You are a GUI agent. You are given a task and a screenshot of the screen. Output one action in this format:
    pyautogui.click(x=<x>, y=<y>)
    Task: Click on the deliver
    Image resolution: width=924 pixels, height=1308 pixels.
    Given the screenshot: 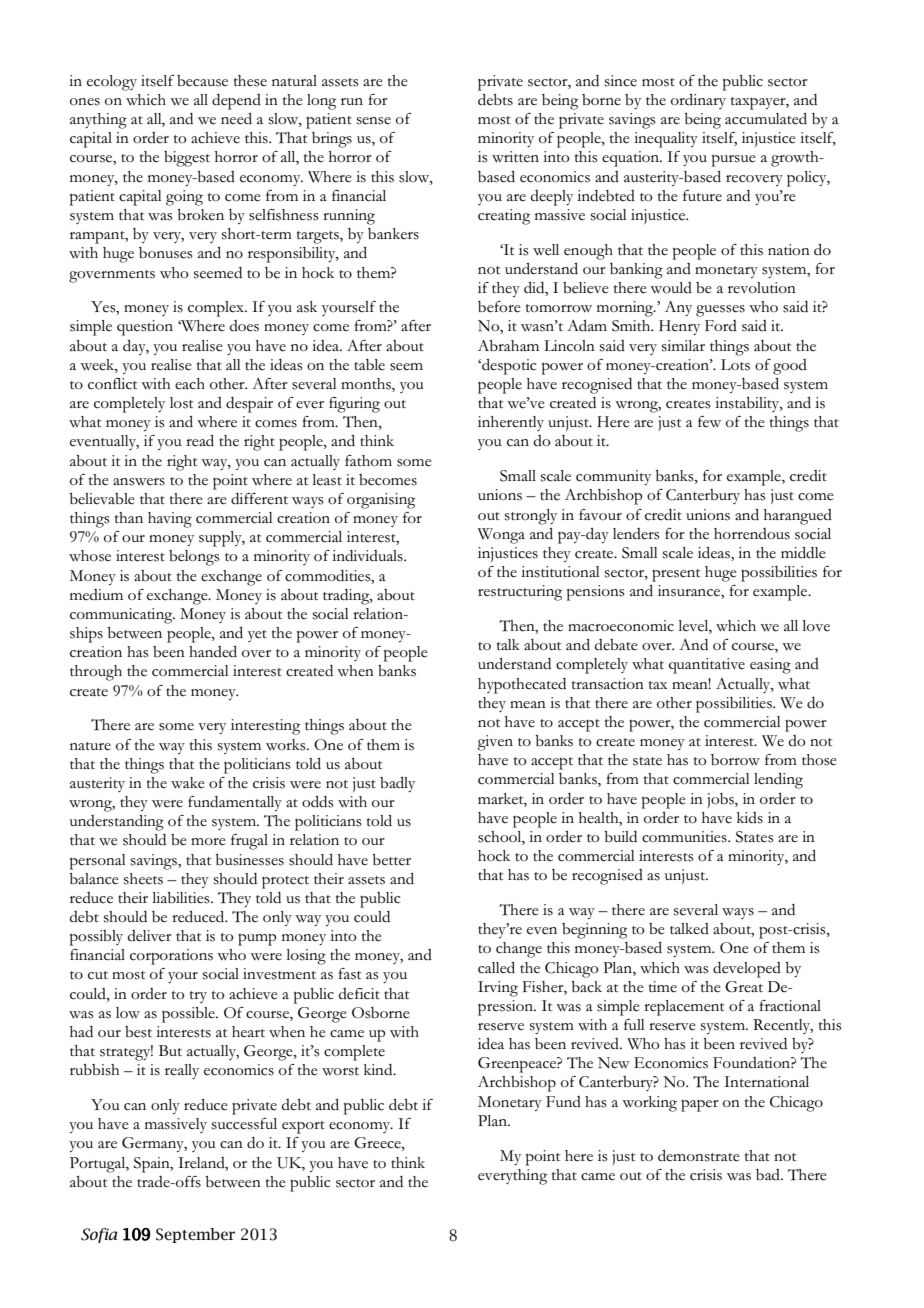 What is the action you would take?
    pyautogui.click(x=150, y=936)
